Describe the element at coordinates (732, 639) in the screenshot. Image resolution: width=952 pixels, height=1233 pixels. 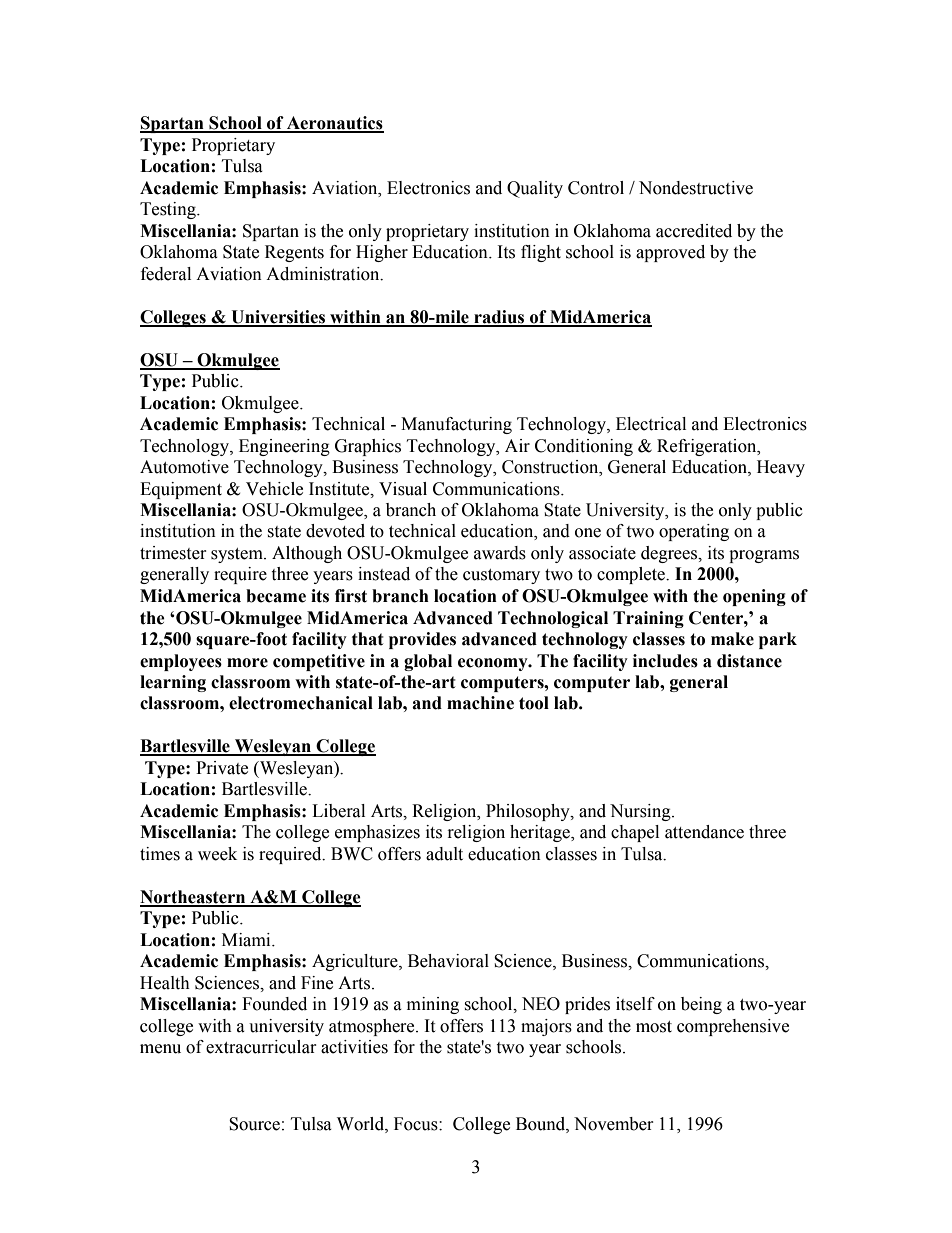
I see `make` at that location.
